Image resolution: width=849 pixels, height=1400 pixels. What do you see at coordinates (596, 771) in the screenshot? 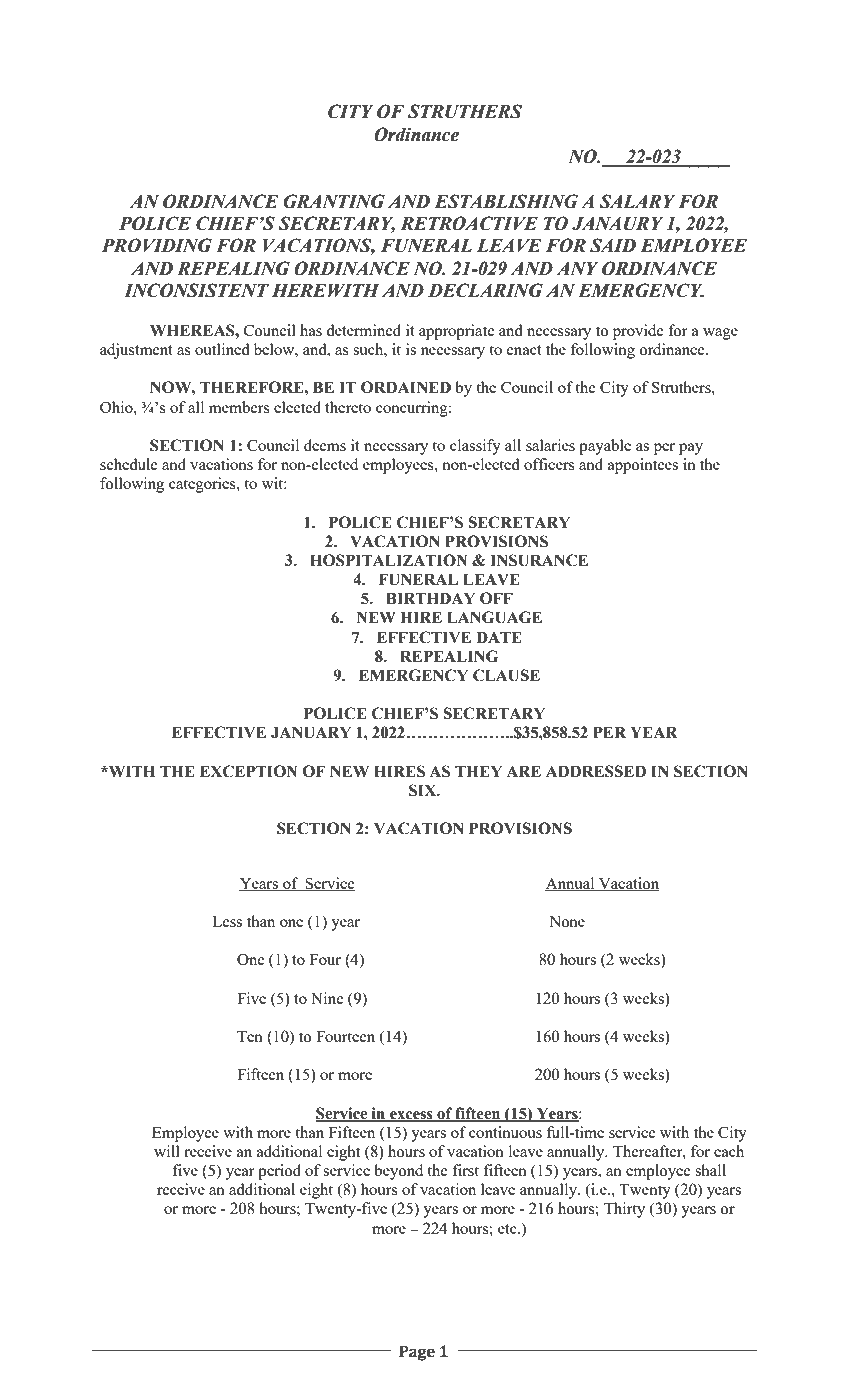
I see `ADDRESSED` at bounding box center [596, 771].
